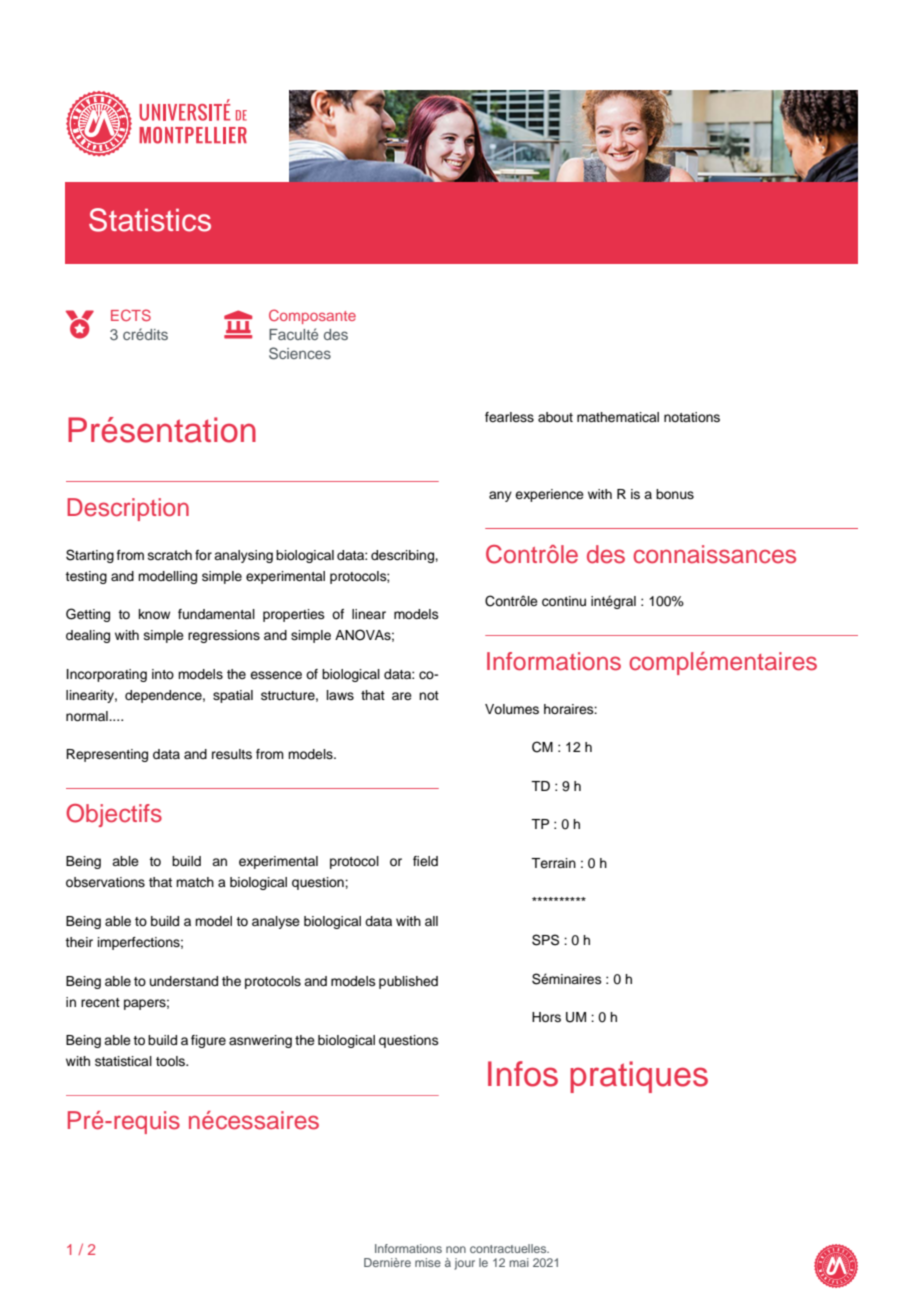 The height and width of the image is (1308, 924). Describe the element at coordinates (172, 1061) in the image. I see `tools` at that location.
